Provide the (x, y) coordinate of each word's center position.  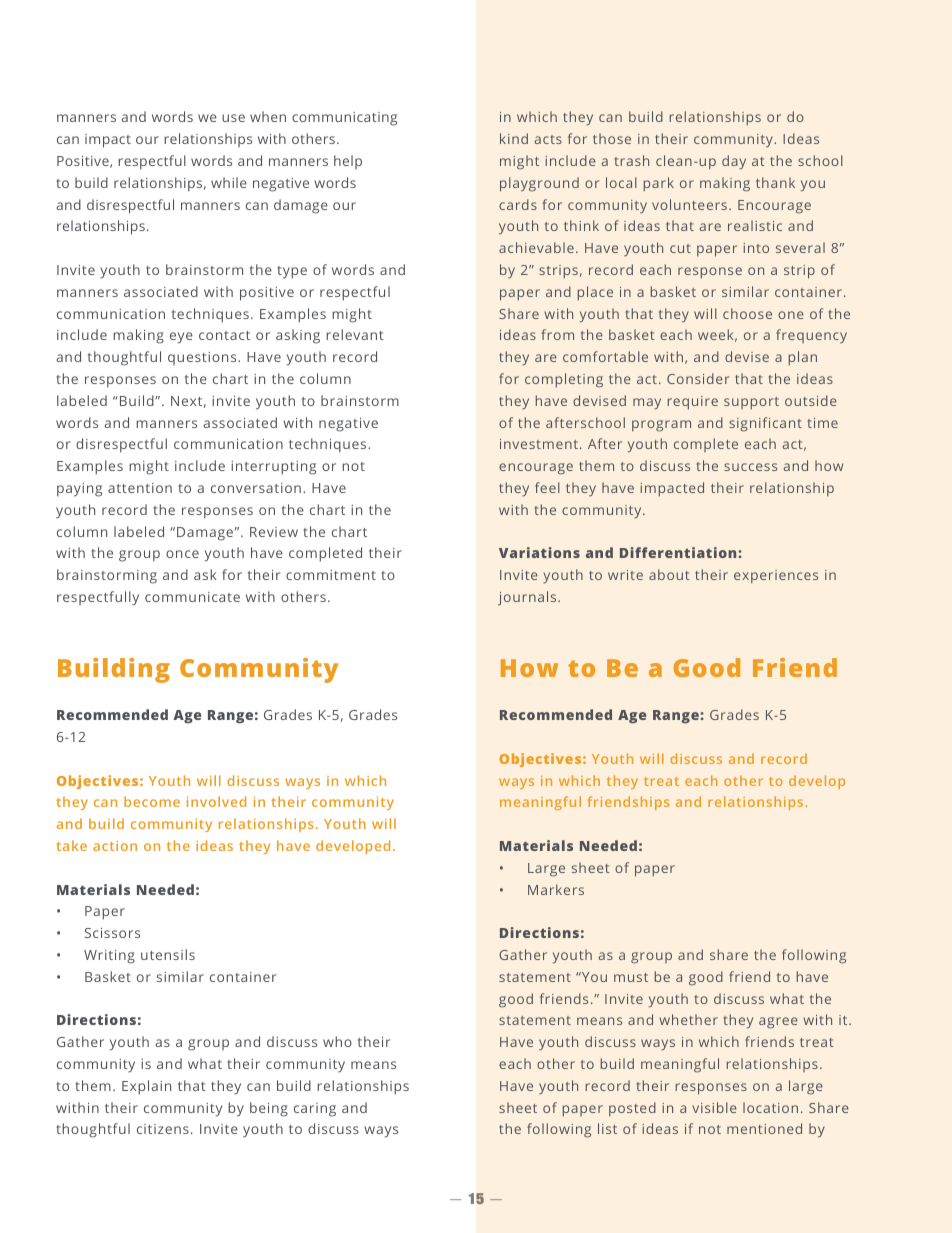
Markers (556, 889)
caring (315, 1110)
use (233, 118)
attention (140, 488)
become (152, 801)
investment (539, 444)
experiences (776, 576)
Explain (146, 1087)
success (750, 467)
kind (514, 138)
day (734, 162)
